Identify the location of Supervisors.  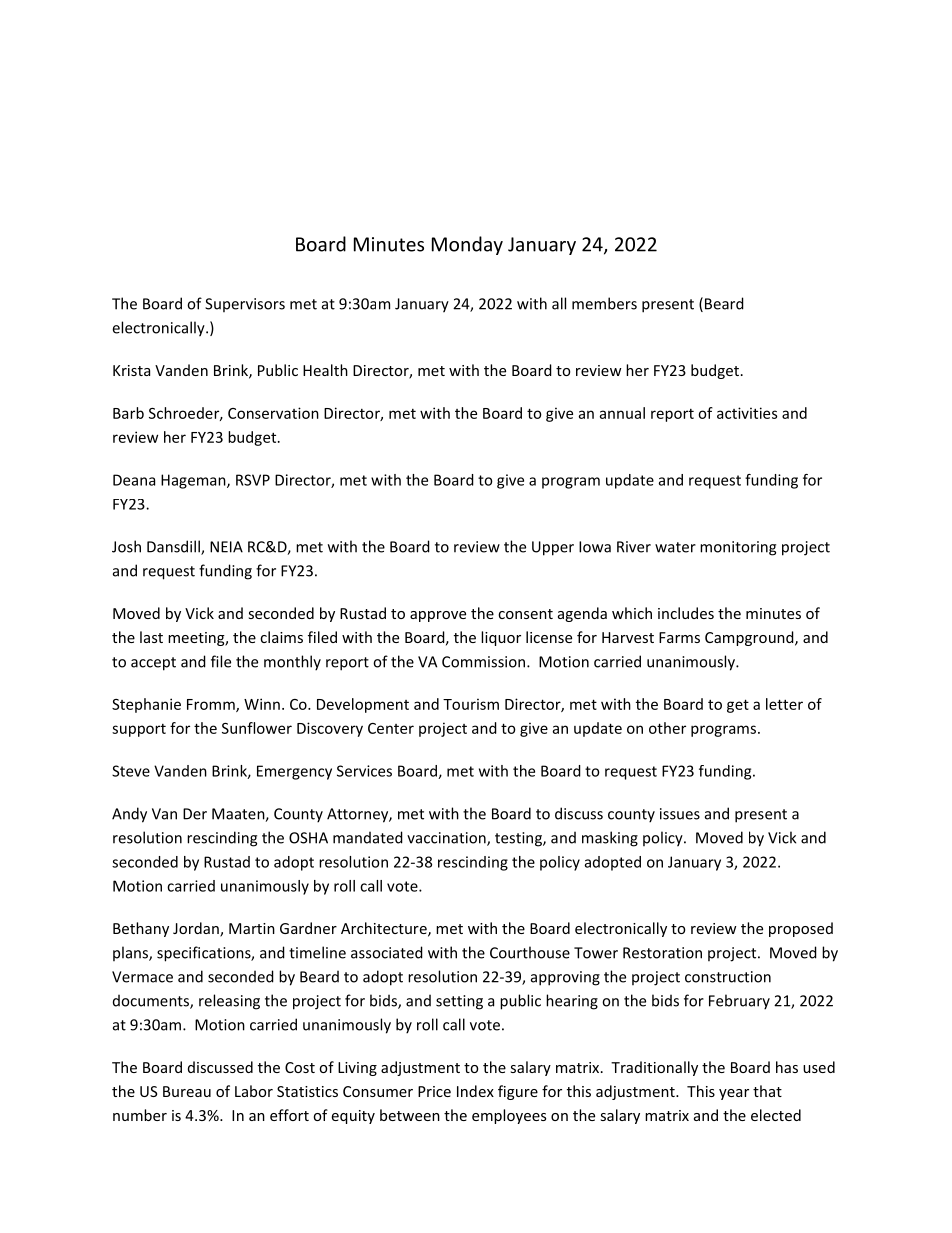
(245, 305).
